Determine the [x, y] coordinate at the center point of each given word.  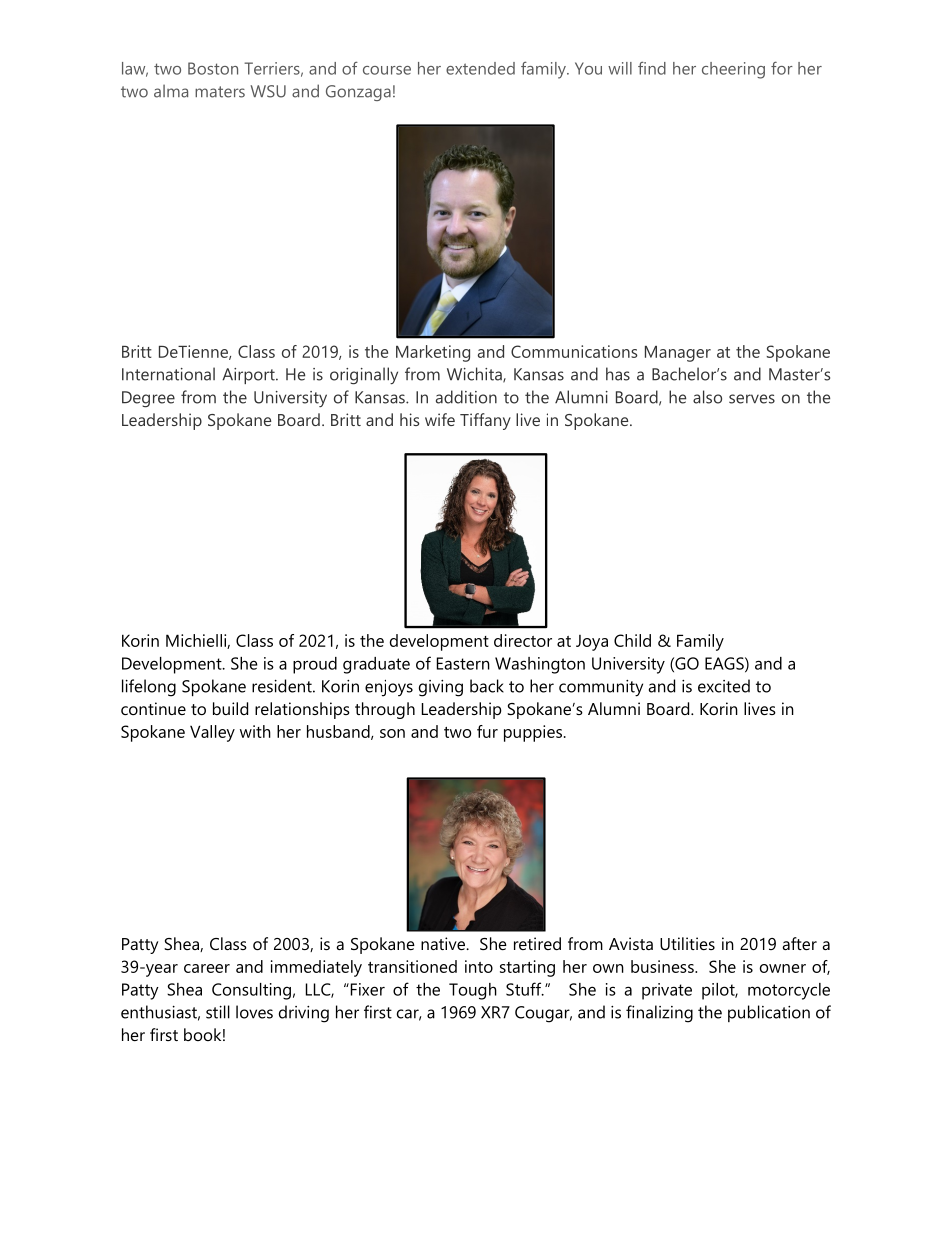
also [707, 397]
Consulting [251, 991]
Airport [249, 376]
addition [466, 397]
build [230, 708]
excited [724, 686]
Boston [213, 68]
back [487, 686]
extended [480, 68]
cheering [733, 70]
